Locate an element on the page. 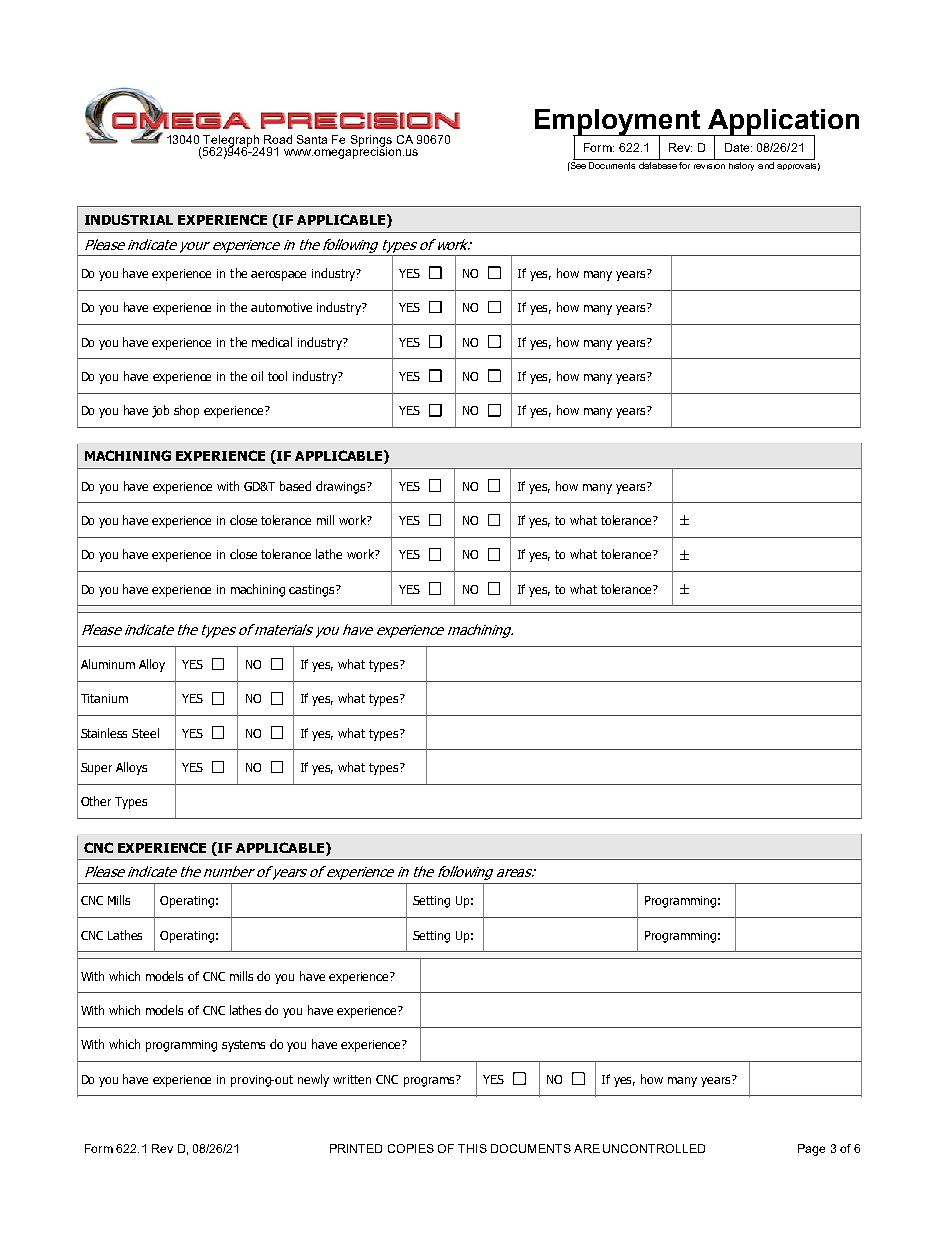 Image resolution: width=952 pixels, height=1233 pixels. newly is located at coordinates (313, 1080).
